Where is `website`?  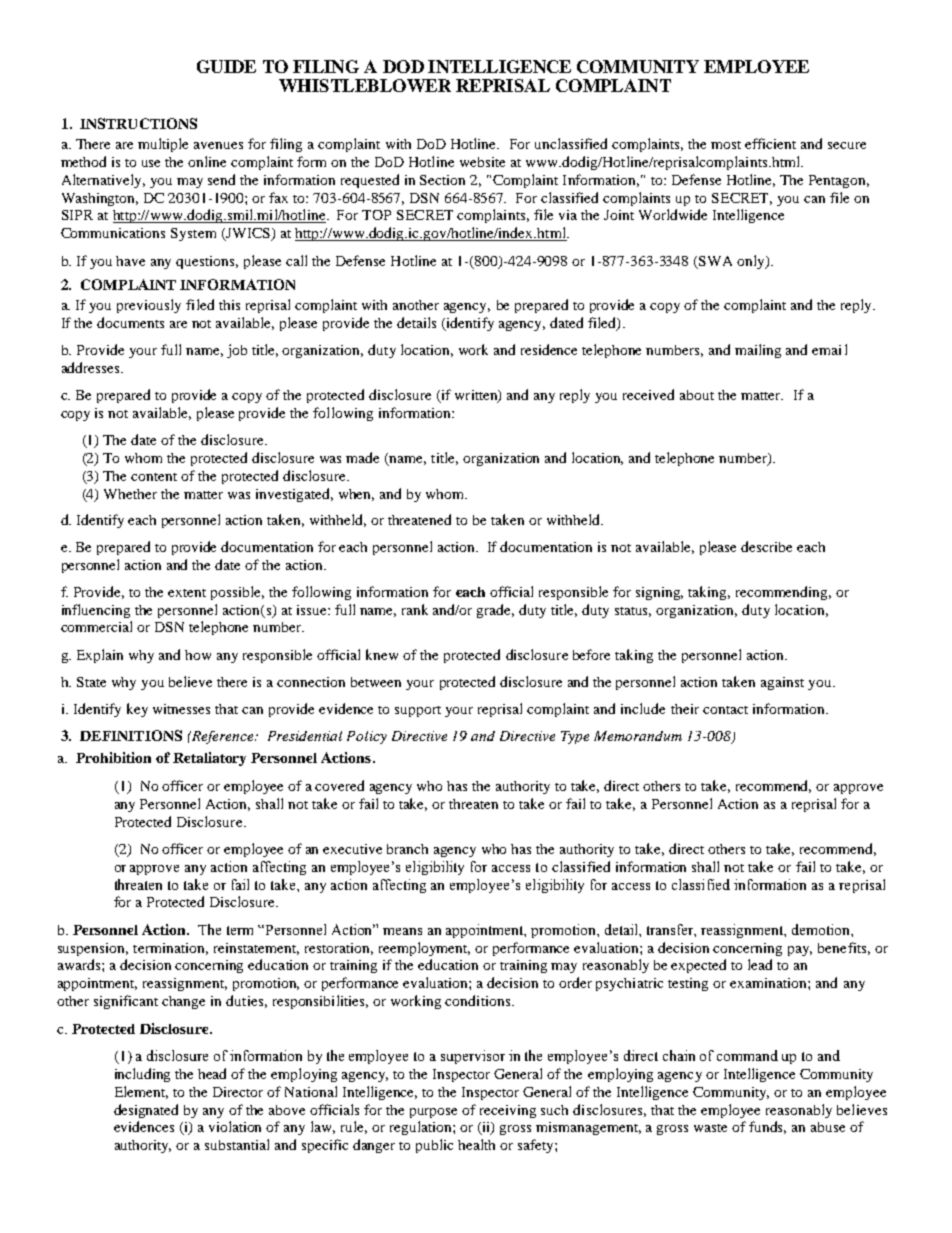
website is located at coordinates (482, 162).
